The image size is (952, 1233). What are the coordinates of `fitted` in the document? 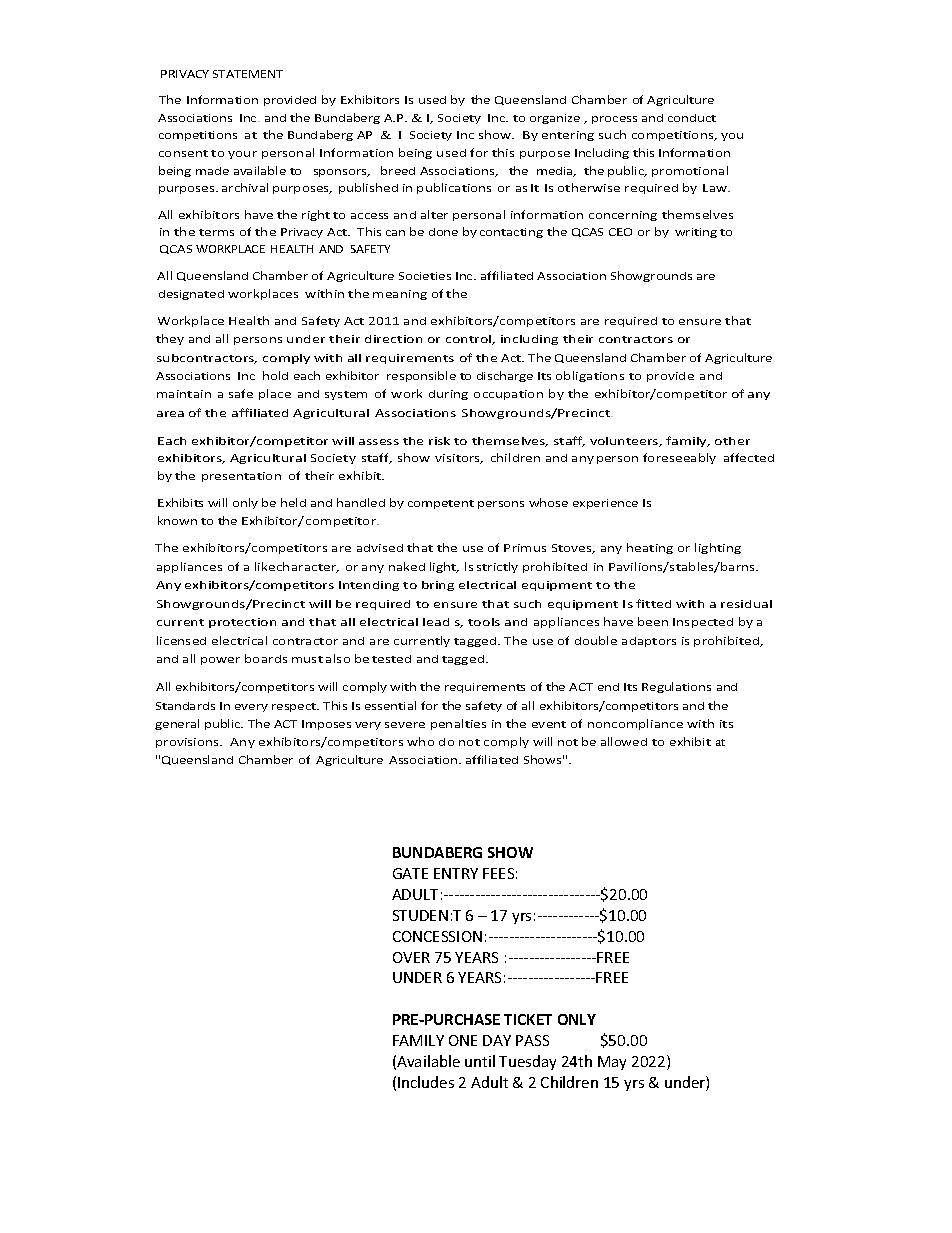 It's located at (653, 603).
